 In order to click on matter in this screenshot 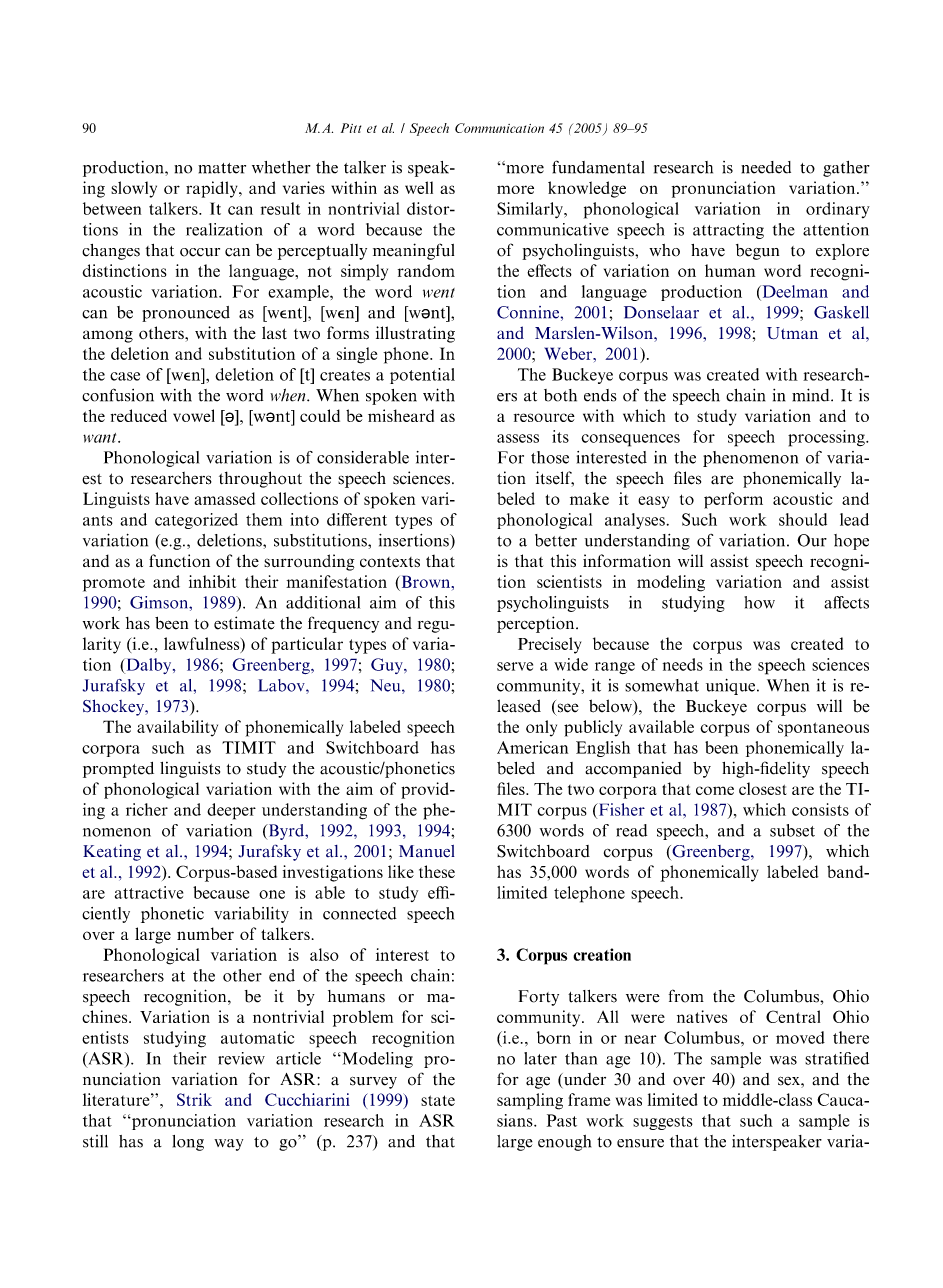, I will do `click(222, 168)`.
